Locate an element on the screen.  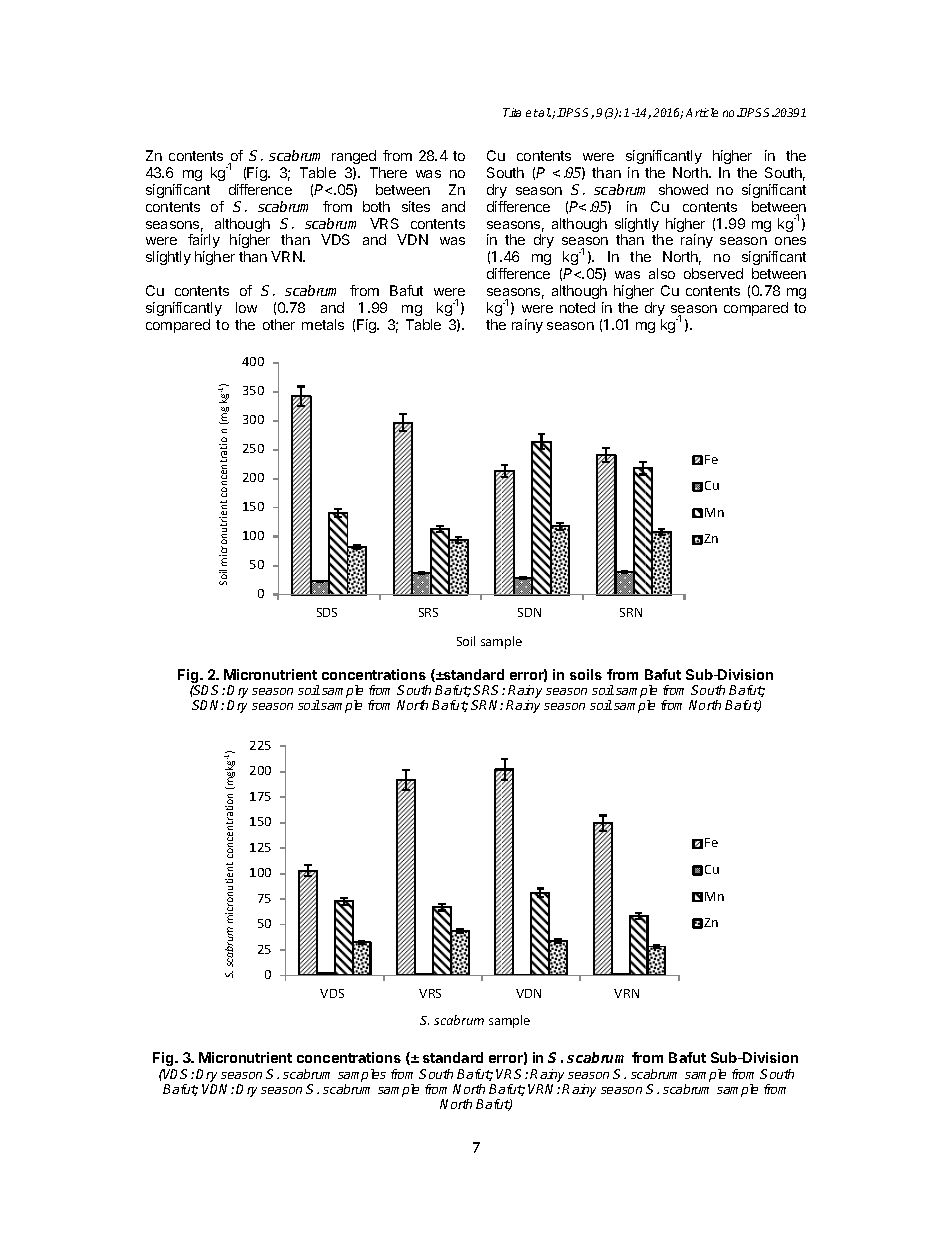
sites is located at coordinates (416, 206).
